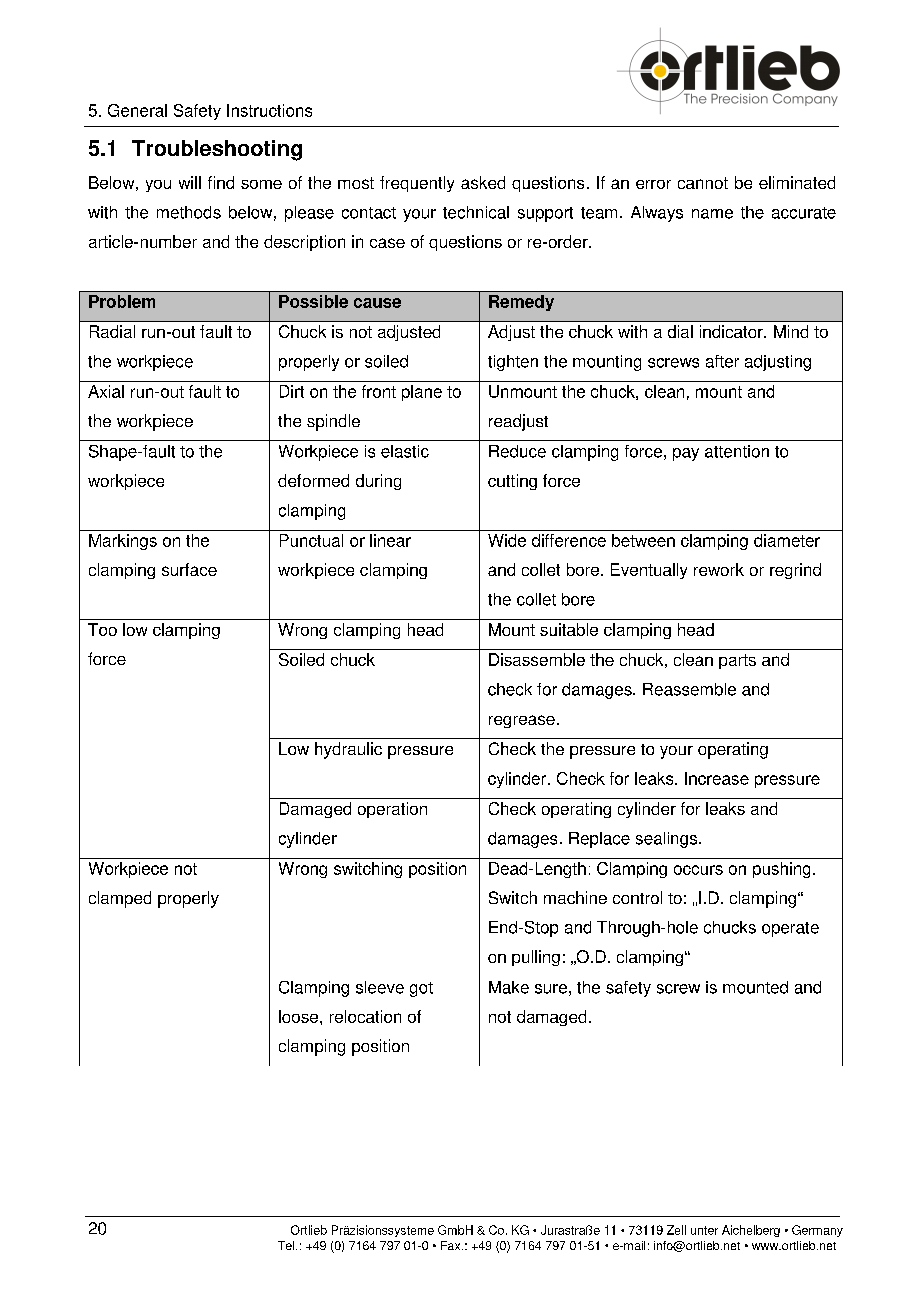  What do you see at coordinates (737, 661) in the document?
I see `parts` at bounding box center [737, 661].
